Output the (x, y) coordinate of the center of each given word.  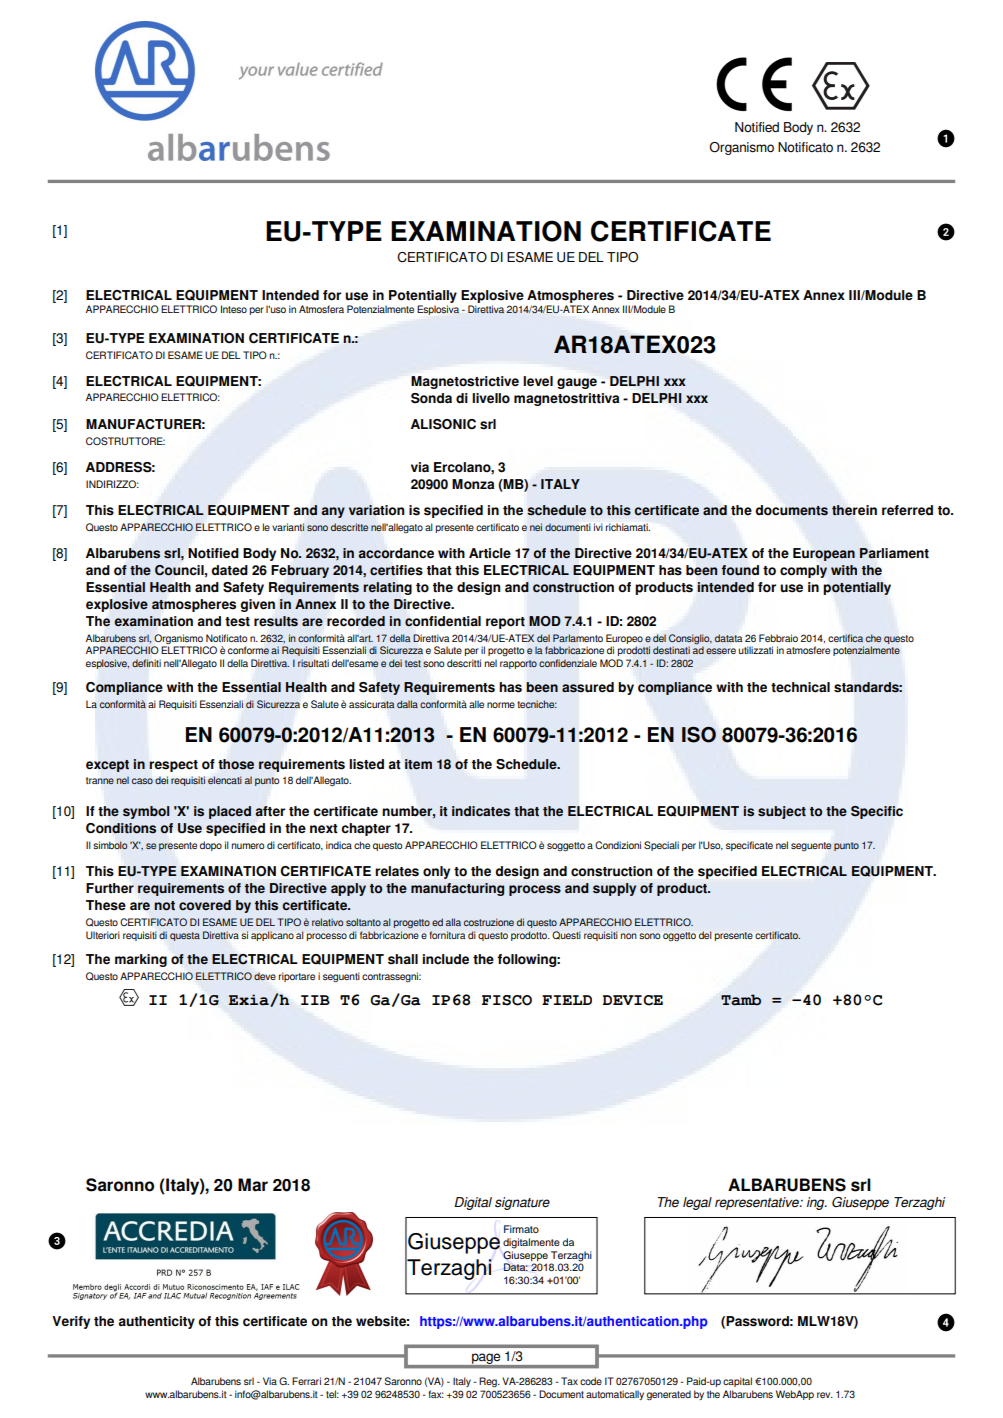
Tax (569, 1381)
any (333, 512)
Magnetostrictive (465, 382)
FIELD (567, 1000)
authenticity (157, 1322)
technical (800, 687)
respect (173, 766)
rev (825, 1395)
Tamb (741, 1000)
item (418, 764)
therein (854, 510)
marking (141, 960)
